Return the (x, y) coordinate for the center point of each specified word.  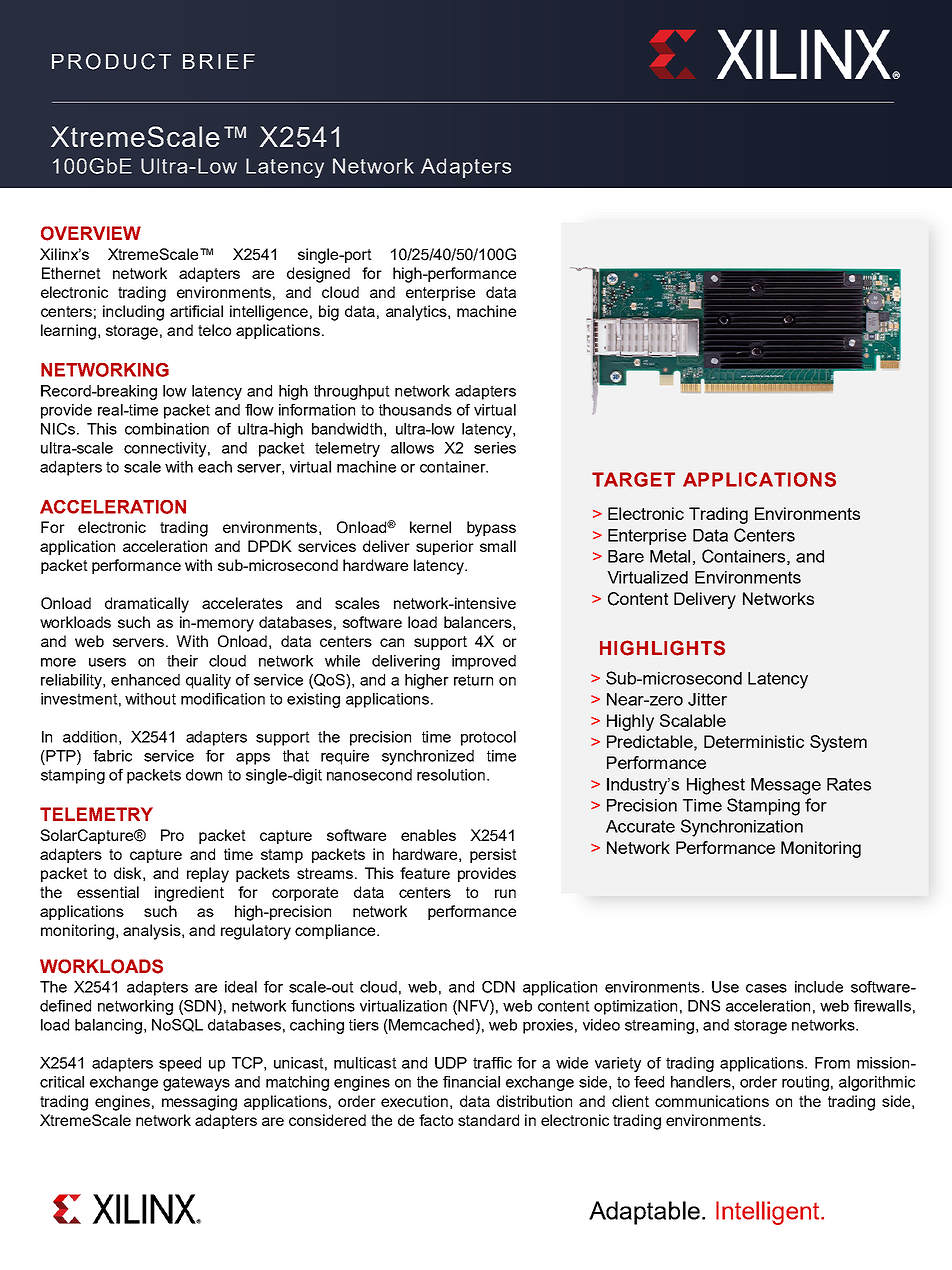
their (182, 661)
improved (484, 662)
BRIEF (219, 61)
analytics (417, 313)
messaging (199, 1103)
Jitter (707, 699)
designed (318, 275)
